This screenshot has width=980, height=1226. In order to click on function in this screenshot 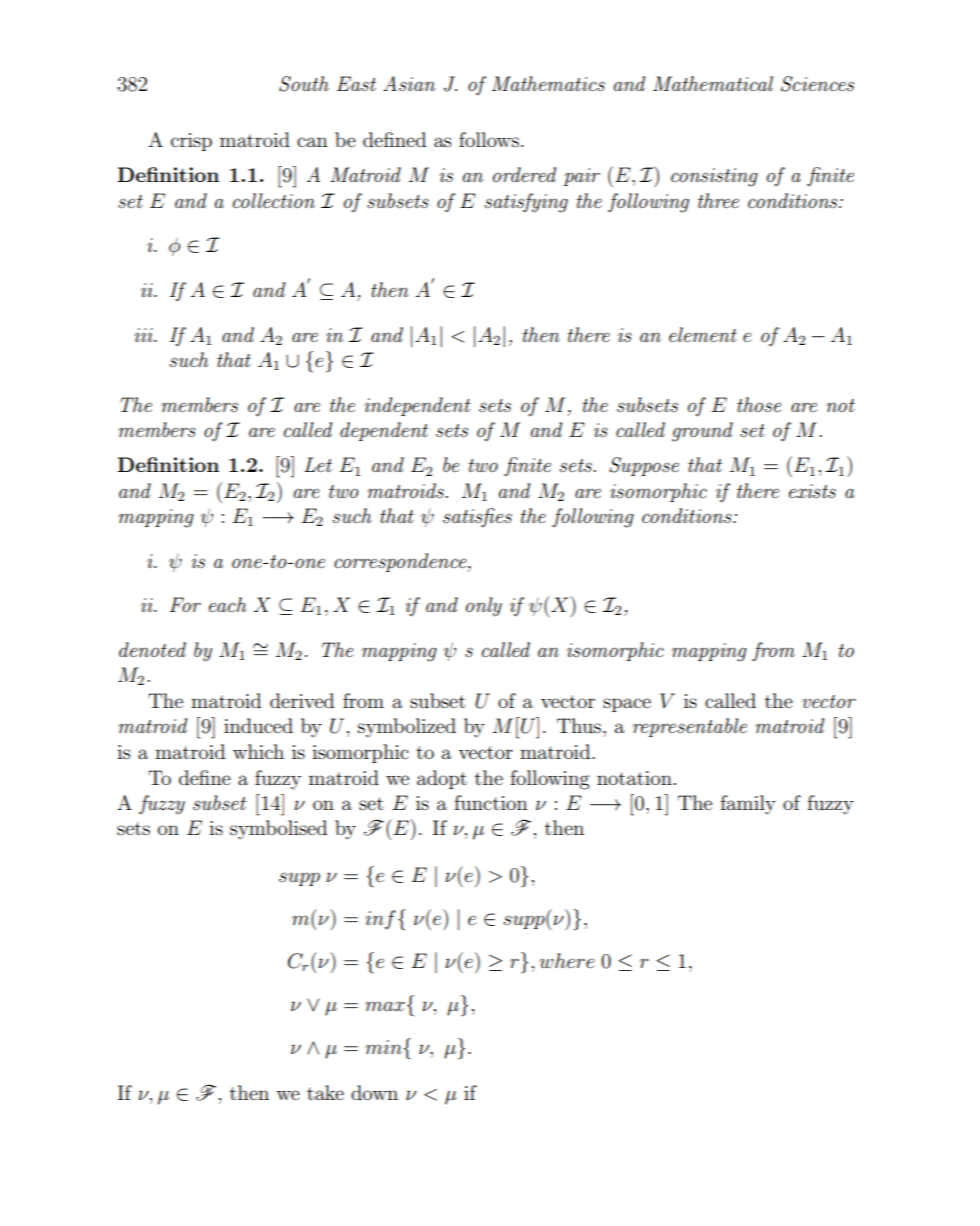, I will do `click(491, 803)`.
